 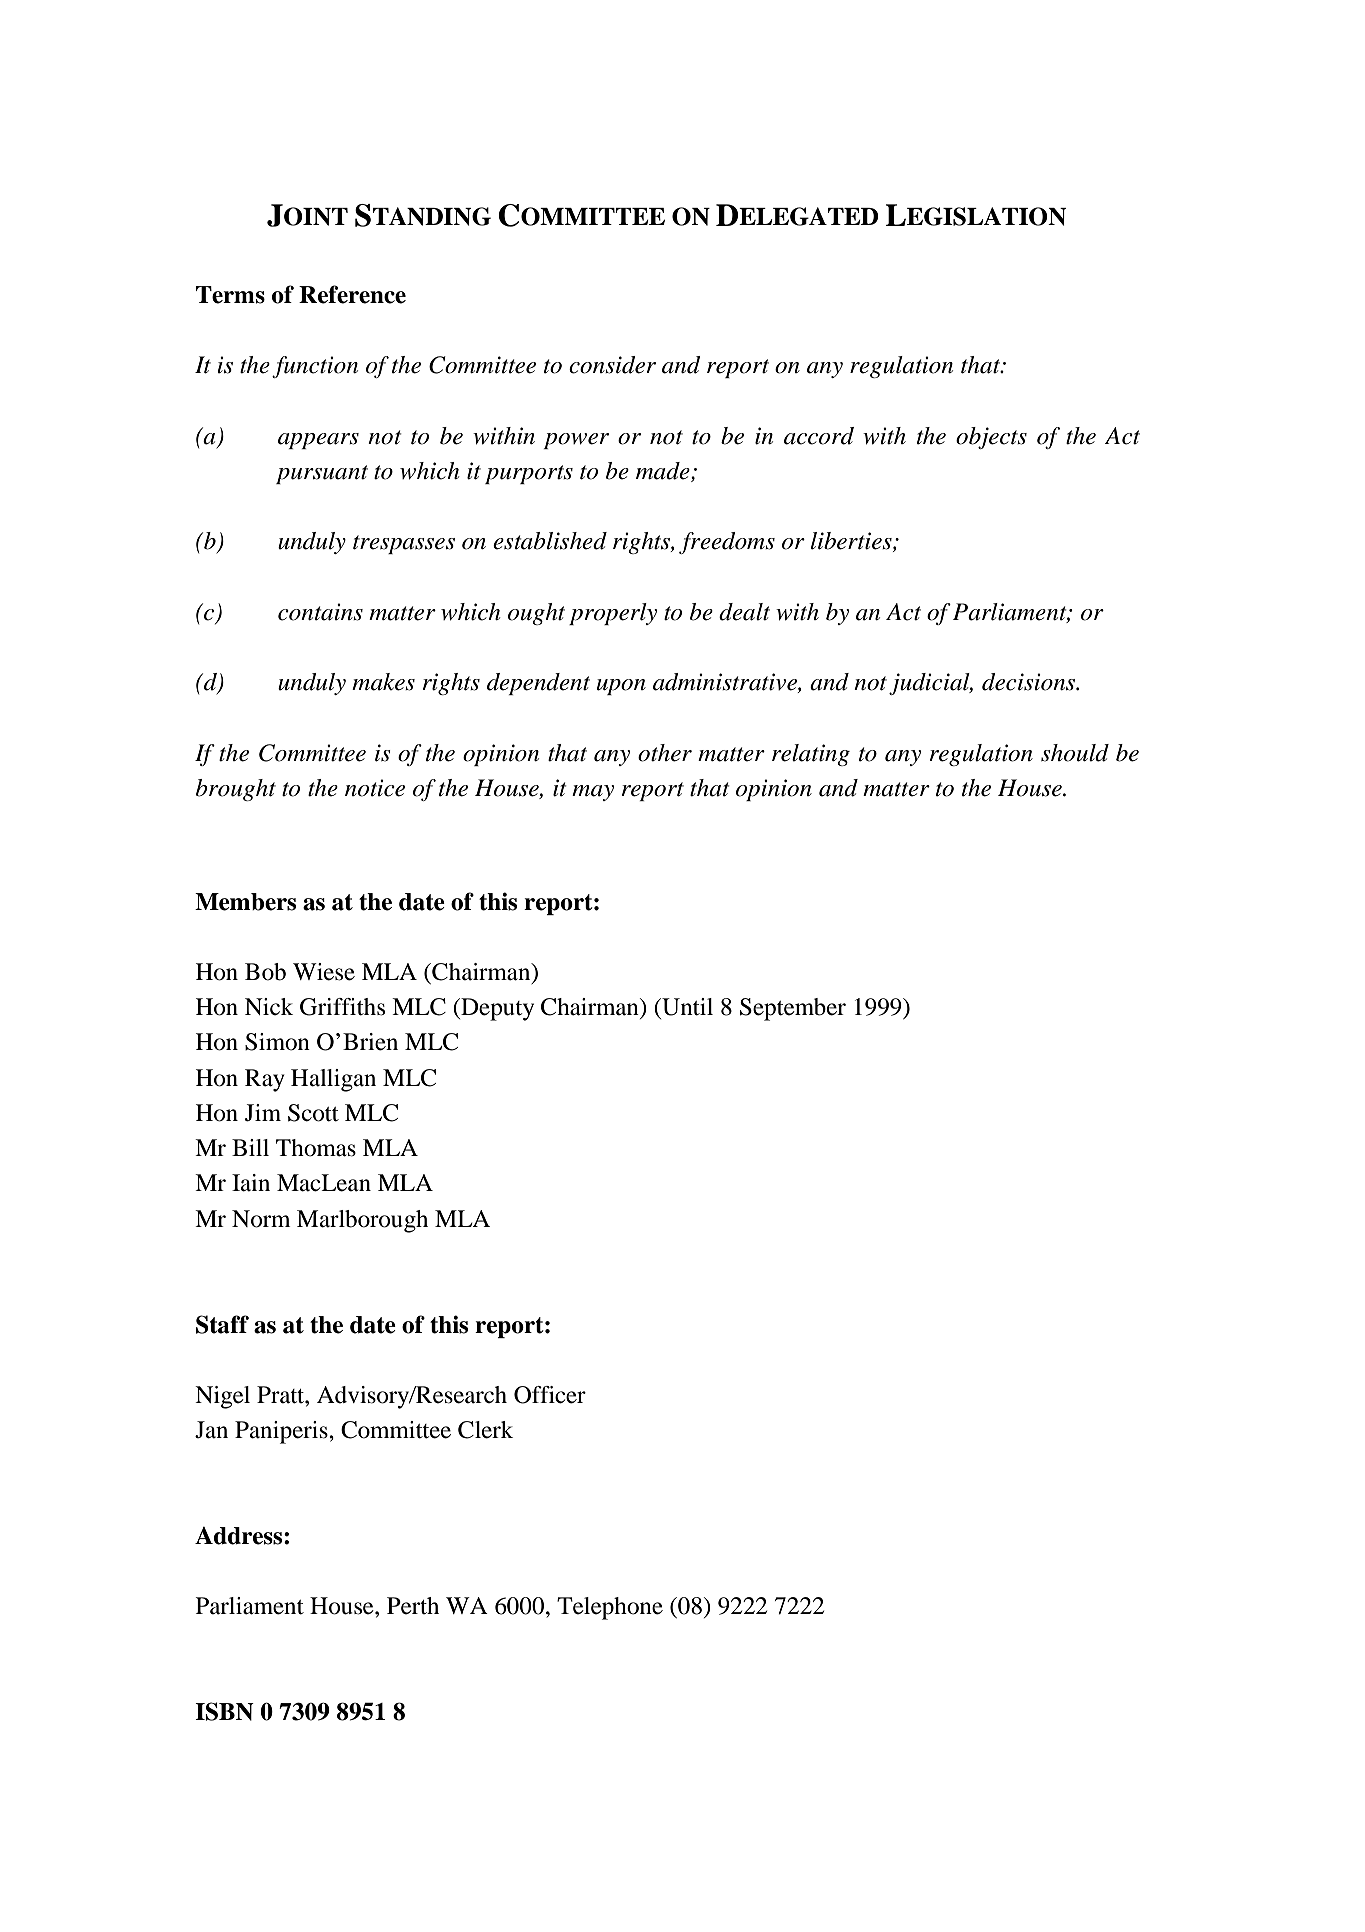 What do you see at coordinates (375, 788) in the screenshot?
I see `notice` at bounding box center [375, 788].
